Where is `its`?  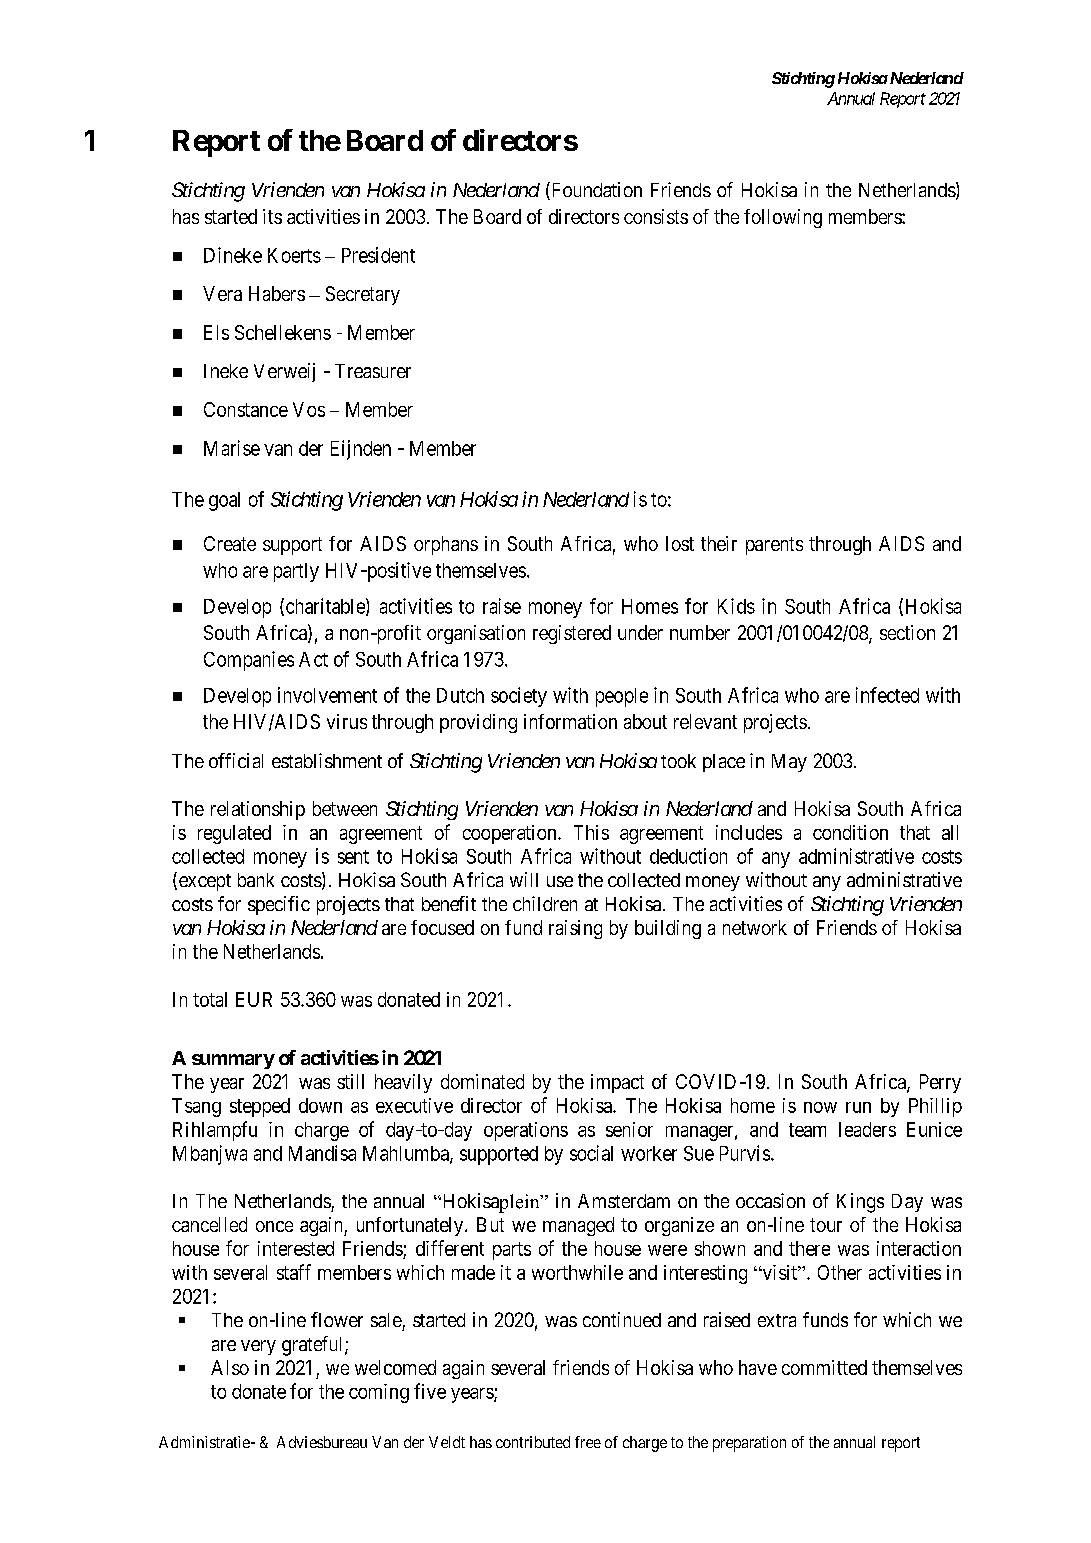 its is located at coordinates (272, 216).
